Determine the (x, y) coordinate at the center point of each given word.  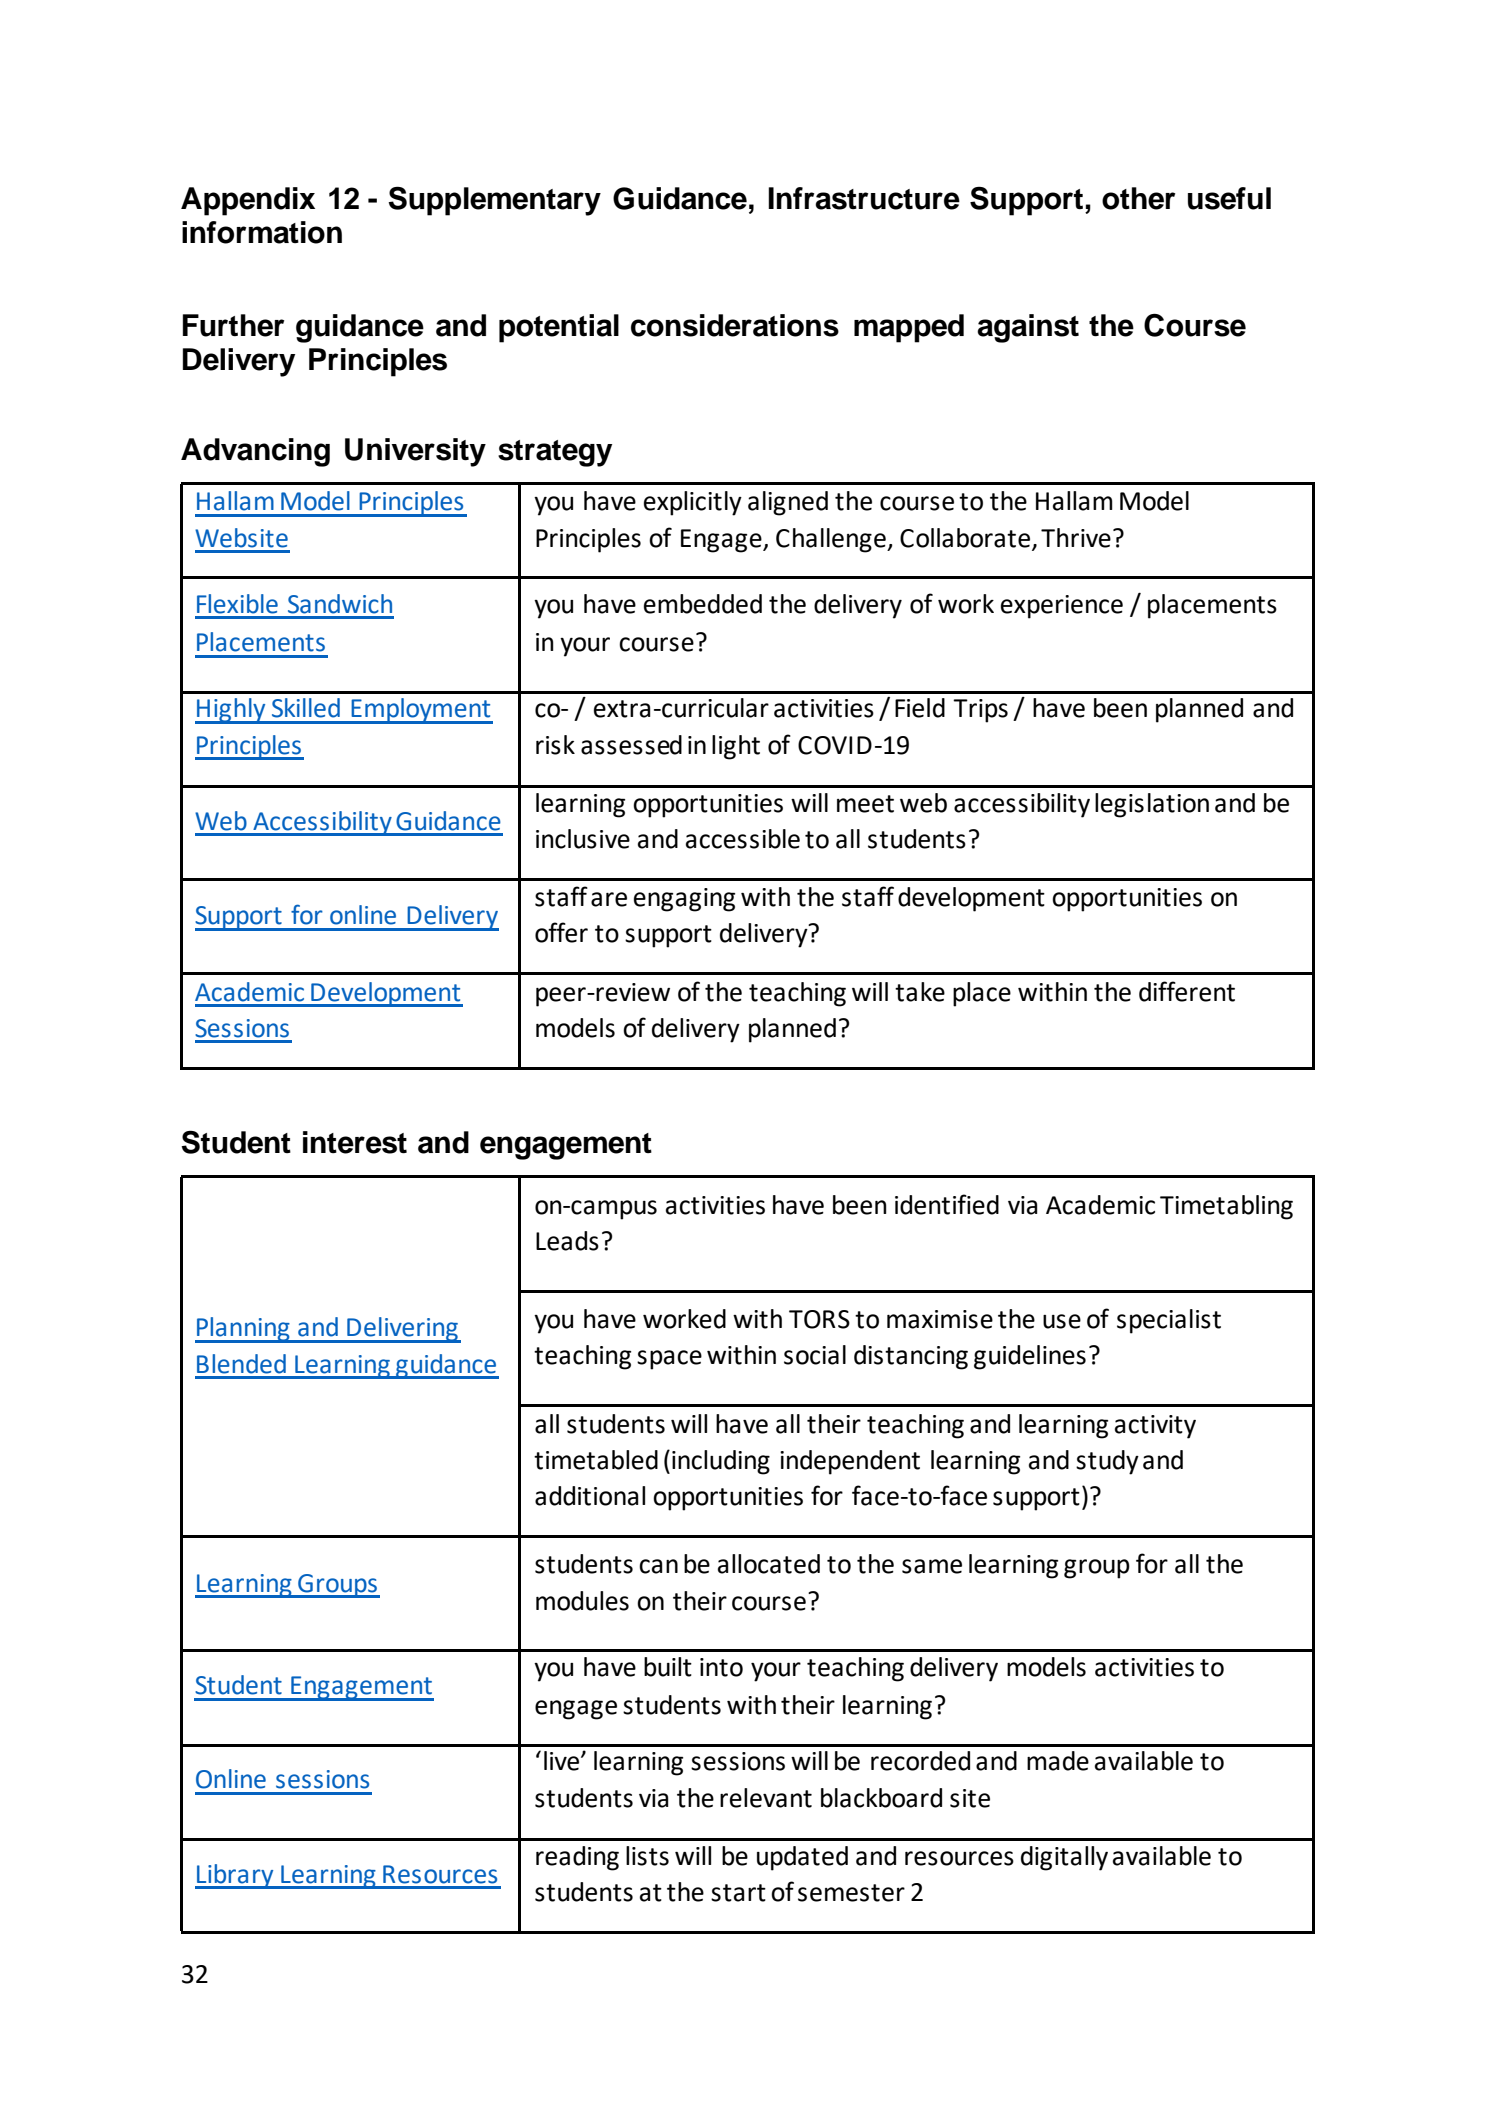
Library (235, 1876)
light (736, 747)
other (1138, 198)
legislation (1152, 805)
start (738, 1893)
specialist (1169, 1321)
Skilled (306, 708)
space (669, 1360)
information (262, 232)
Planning (243, 1330)
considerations (735, 325)
